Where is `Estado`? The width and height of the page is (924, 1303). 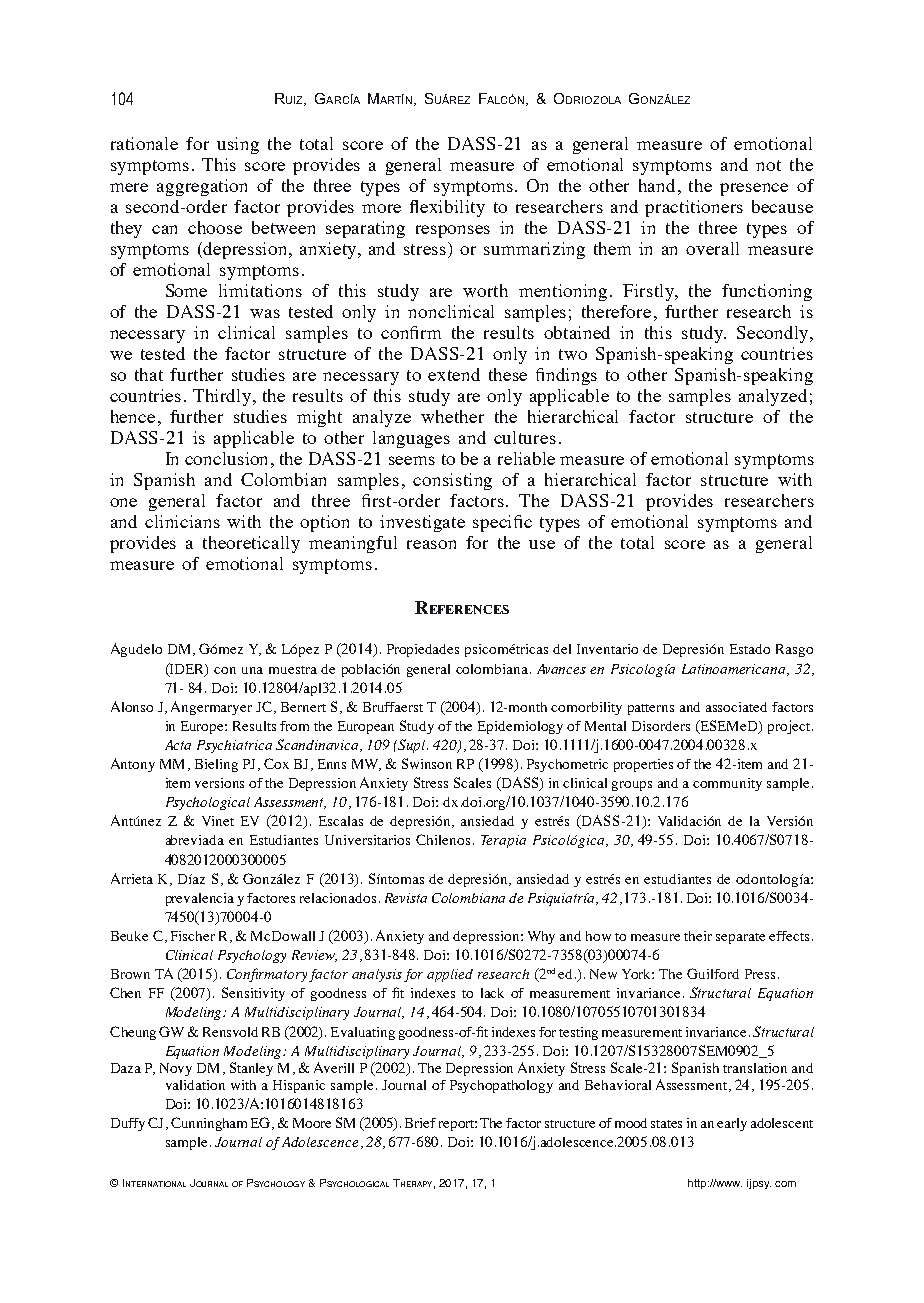
Estado is located at coordinates (750, 649).
